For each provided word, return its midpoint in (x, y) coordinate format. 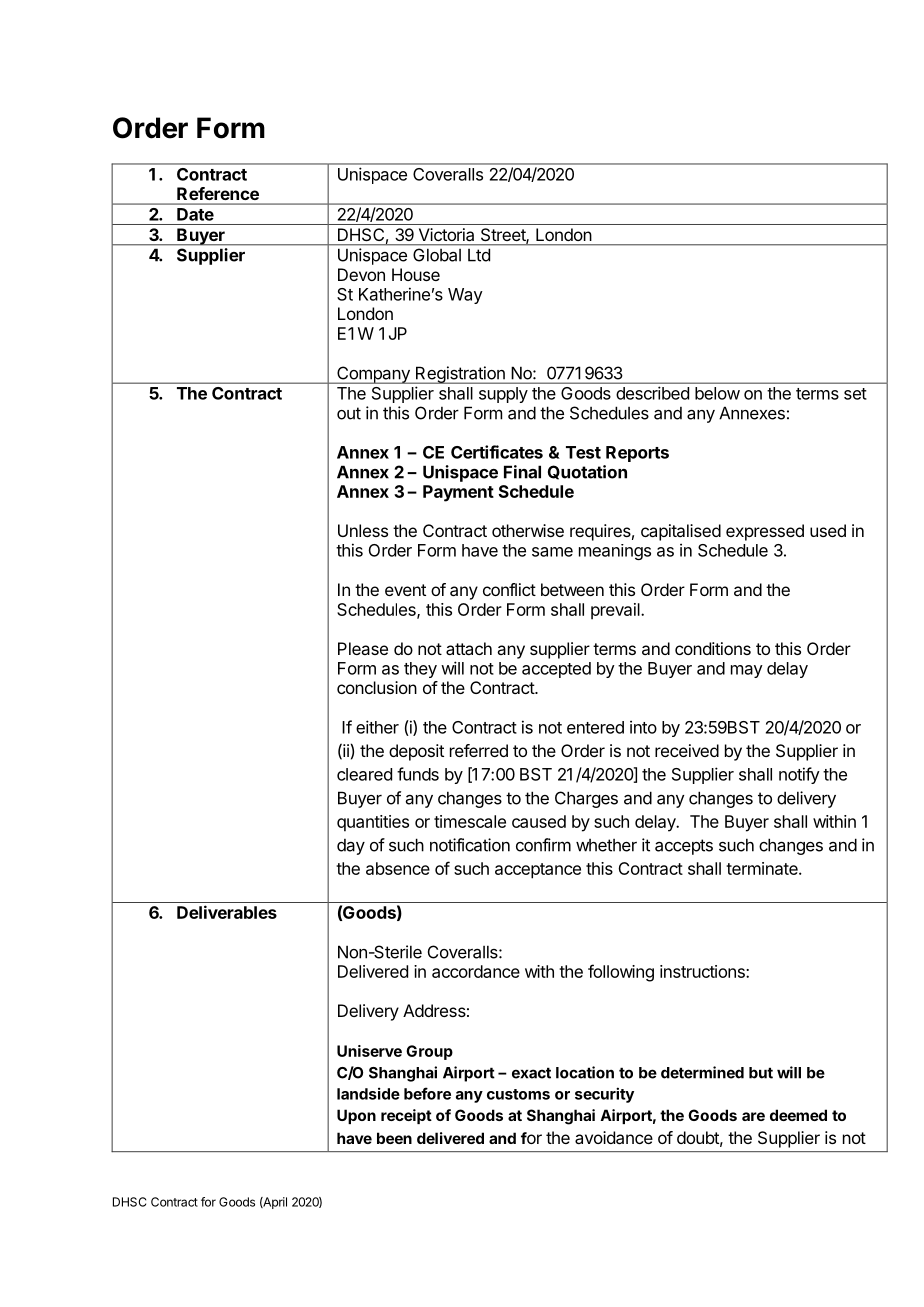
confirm (543, 845)
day (351, 847)
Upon (356, 1116)
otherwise (528, 530)
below (717, 393)
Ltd (479, 255)
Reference (218, 193)
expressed (765, 532)
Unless (363, 530)
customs (518, 1094)
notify (799, 775)
